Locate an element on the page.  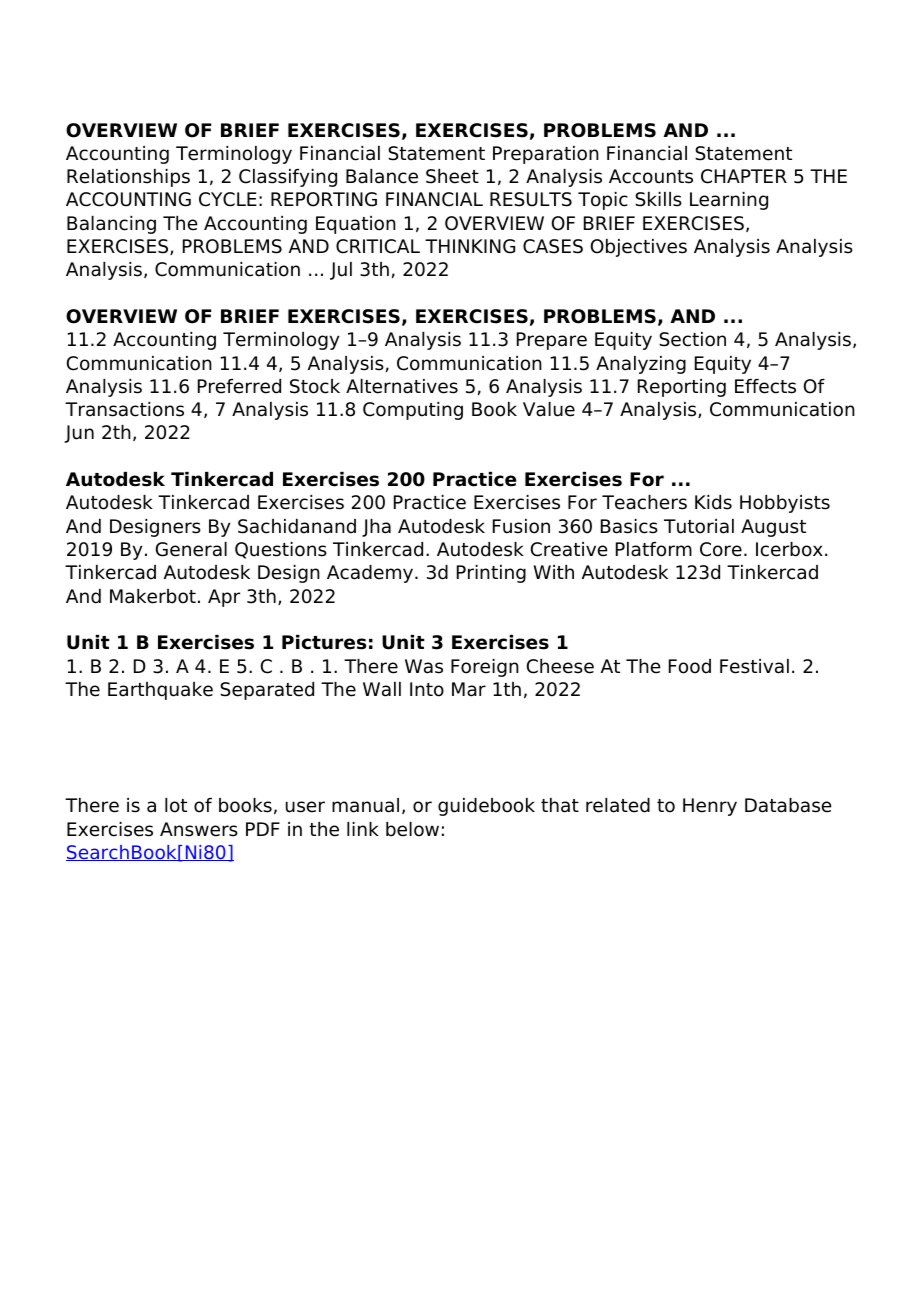
CHAPTER is located at coordinates (744, 176).
